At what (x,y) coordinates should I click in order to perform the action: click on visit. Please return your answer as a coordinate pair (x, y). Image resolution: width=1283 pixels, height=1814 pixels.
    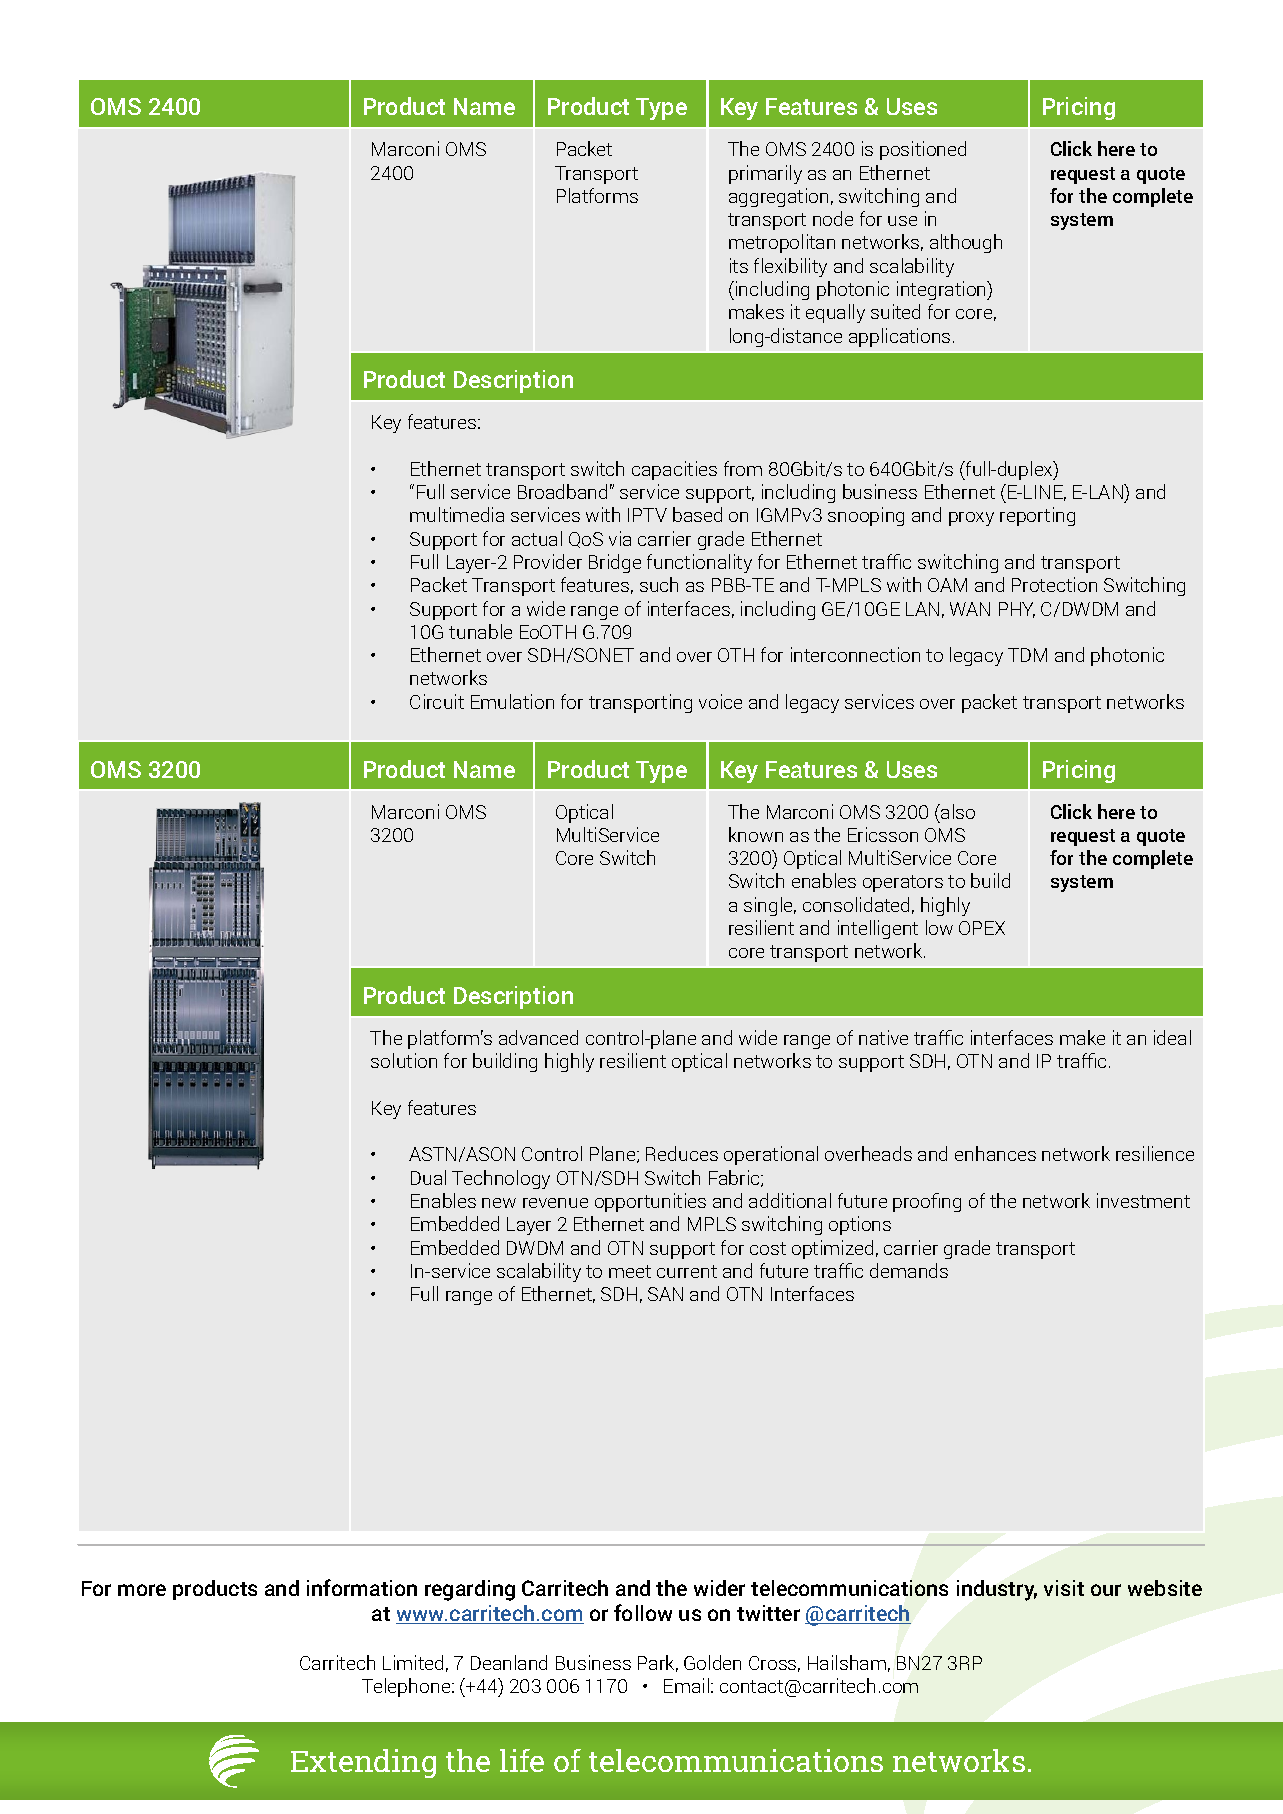
    Looking at the image, I should click on (1064, 1588).
